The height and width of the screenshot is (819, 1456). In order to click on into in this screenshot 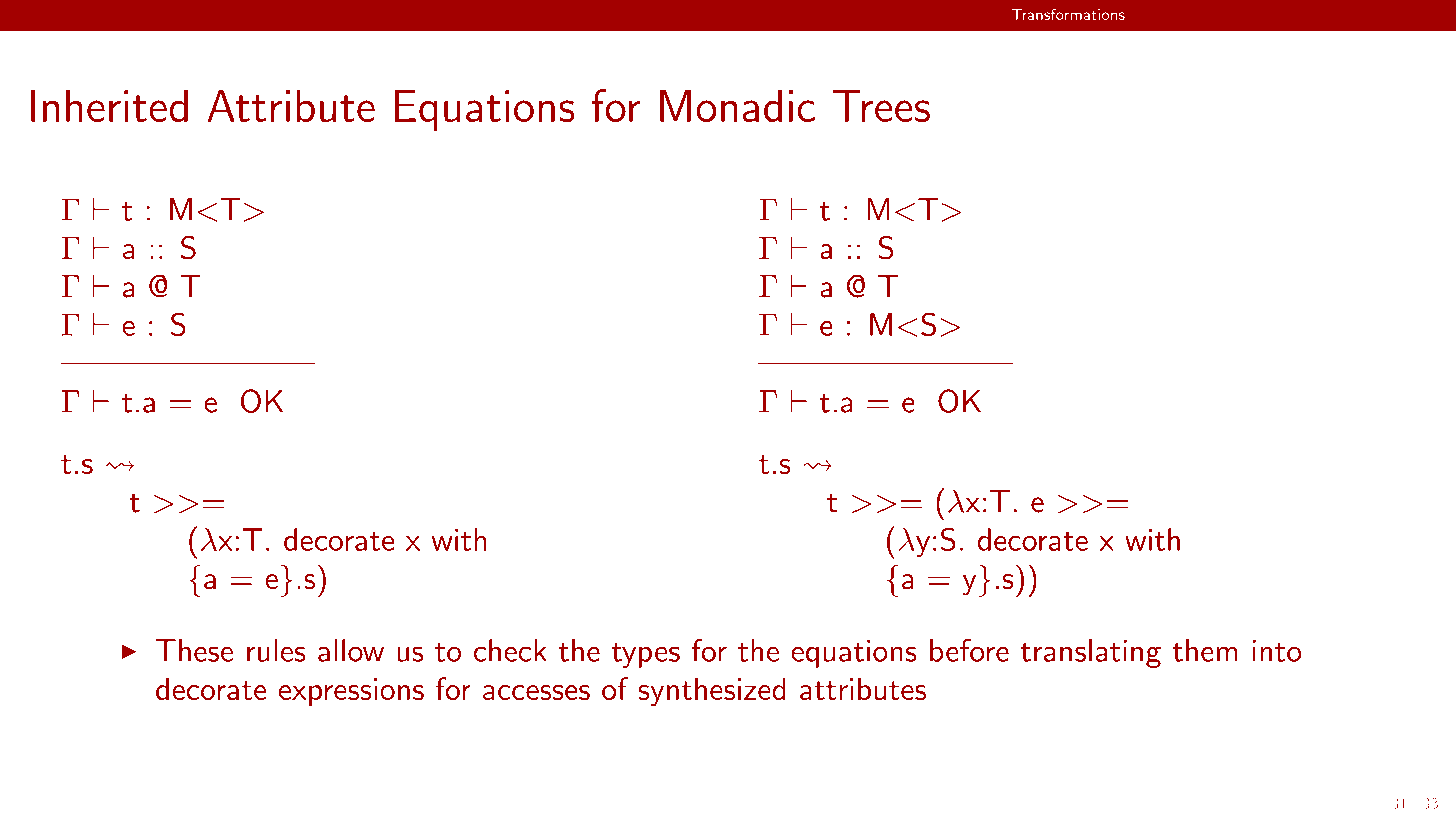, I will do `click(1276, 650)`.
